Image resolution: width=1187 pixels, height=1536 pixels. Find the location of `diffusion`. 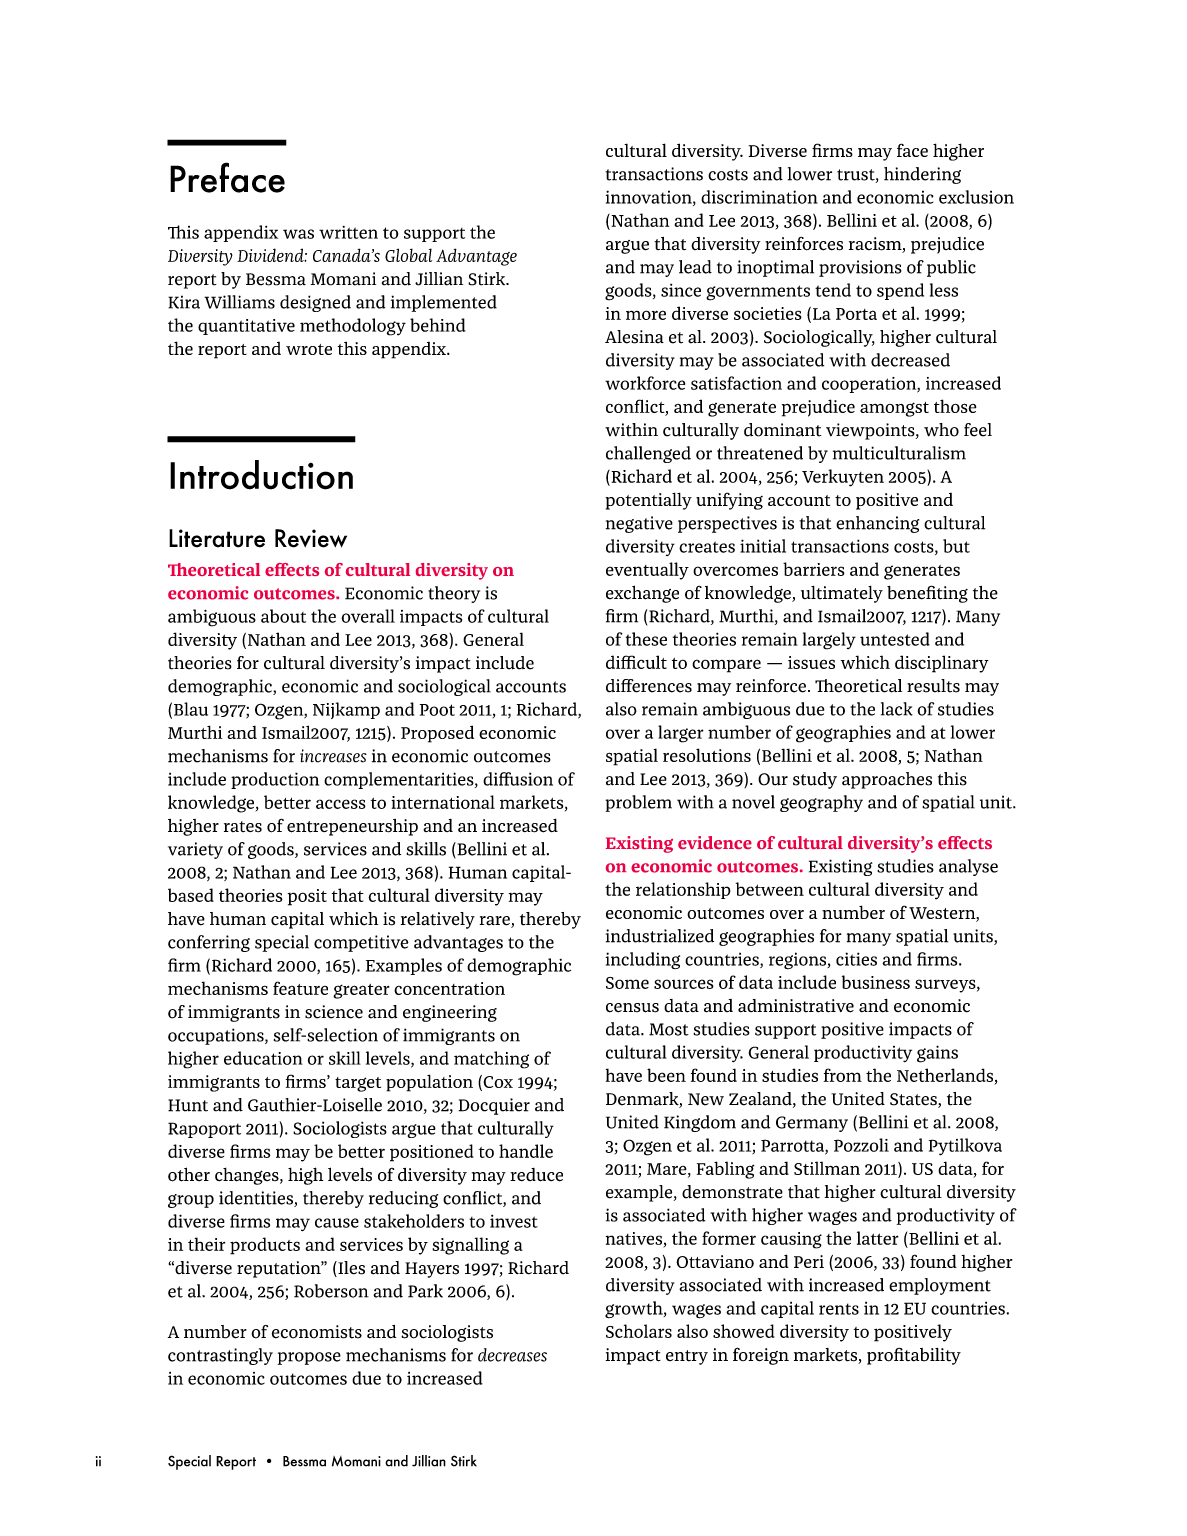

diffusion is located at coordinates (518, 779).
